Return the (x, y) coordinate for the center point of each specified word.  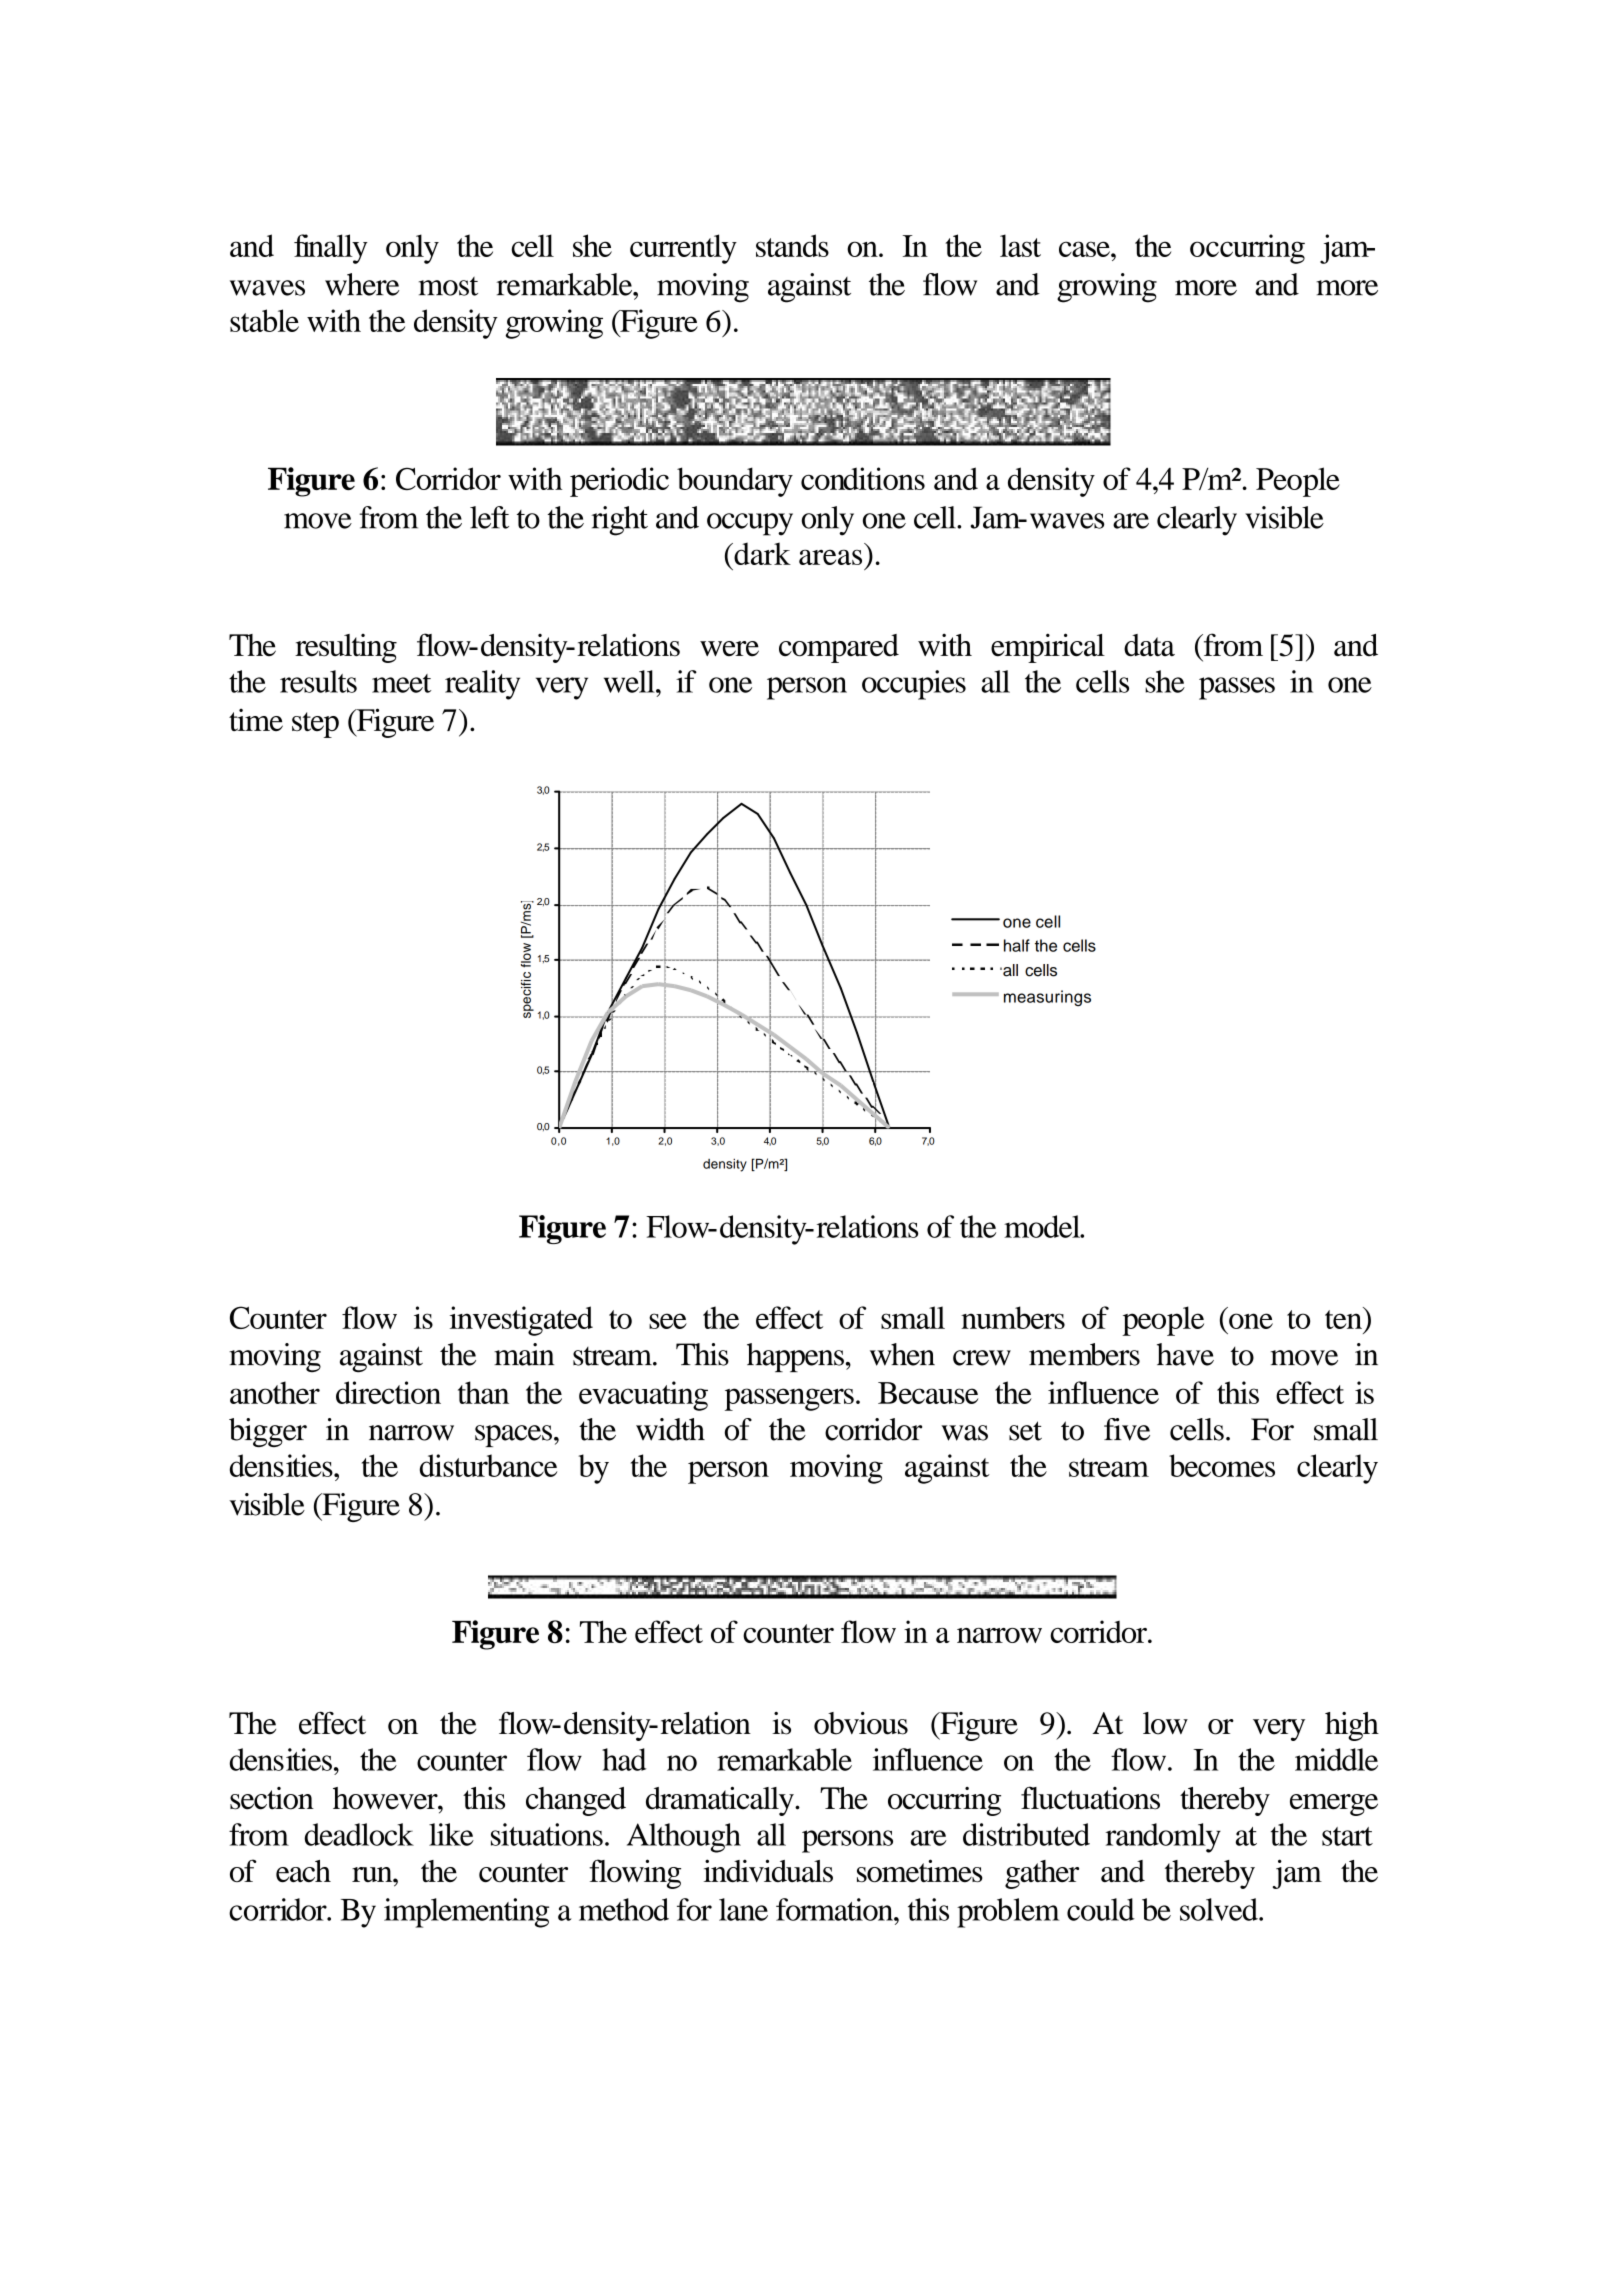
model (1043, 1226)
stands (792, 245)
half (1017, 945)
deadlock (359, 1834)
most (448, 286)
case (1085, 249)
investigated (521, 1321)
